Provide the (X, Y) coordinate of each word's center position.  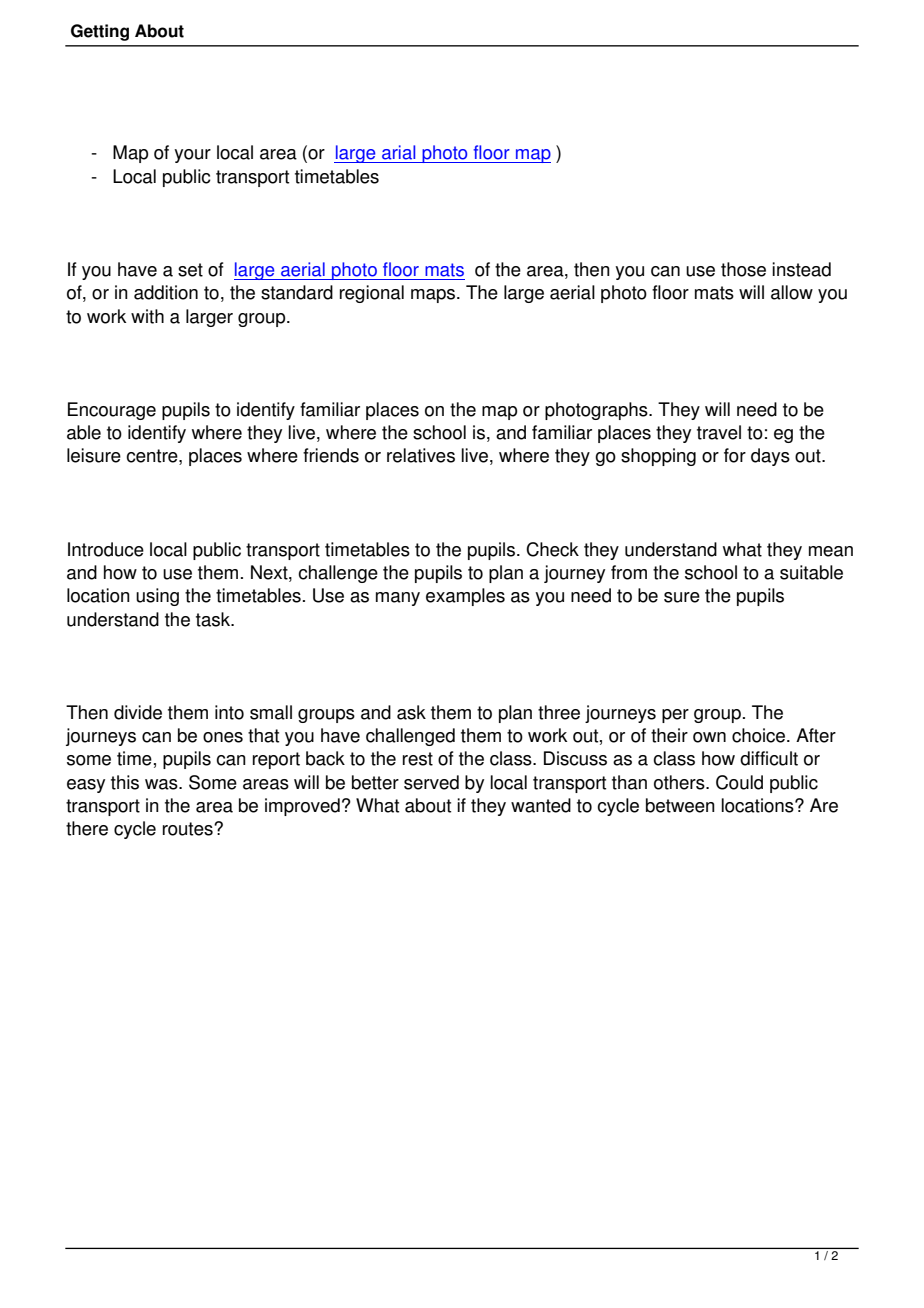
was (162, 784)
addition (166, 292)
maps (433, 296)
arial (398, 152)
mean (831, 551)
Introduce (106, 549)
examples (465, 597)
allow (792, 292)
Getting (100, 32)
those (743, 269)
